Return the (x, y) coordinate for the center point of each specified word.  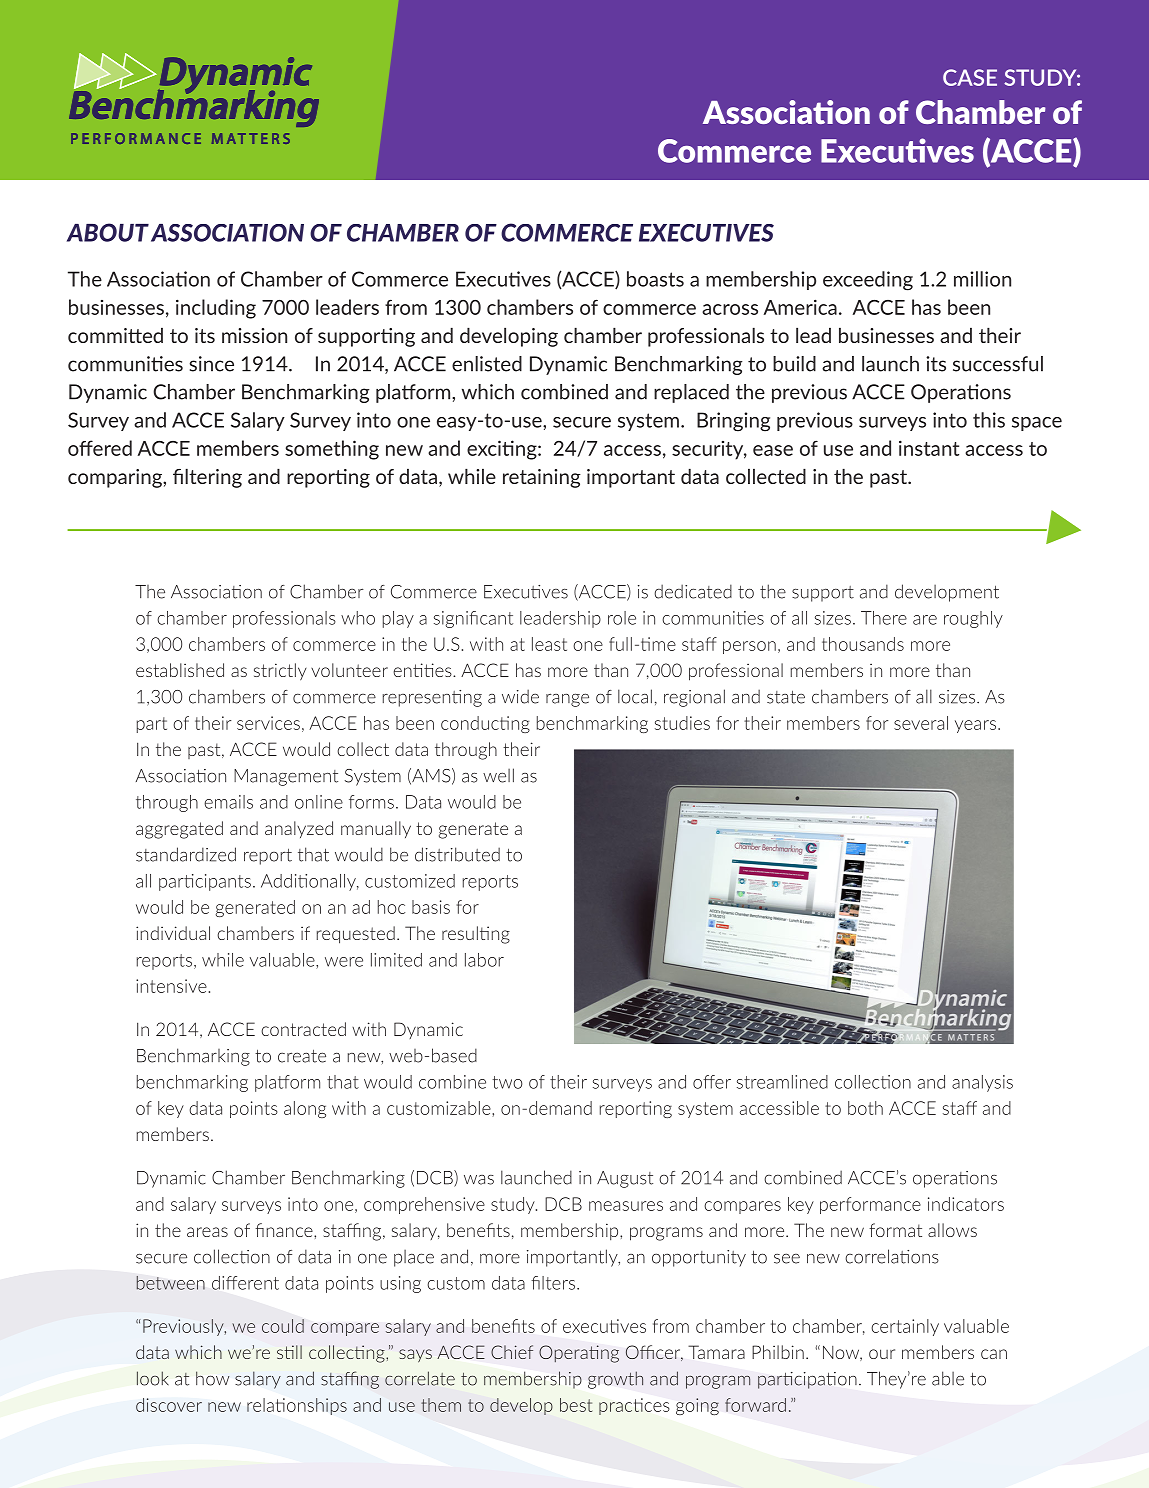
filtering (207, 478)
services (268, 723)
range (567, 700)
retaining (542, 478)
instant (929, 448)
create (302, 1056)
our (882, 1354)
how (212, 1378)
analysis (982, 1083)
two (507, 1082)
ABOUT (108, 232)
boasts (655, 279)
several (921, 723)
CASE (970, 77)
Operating (579, 1354)
